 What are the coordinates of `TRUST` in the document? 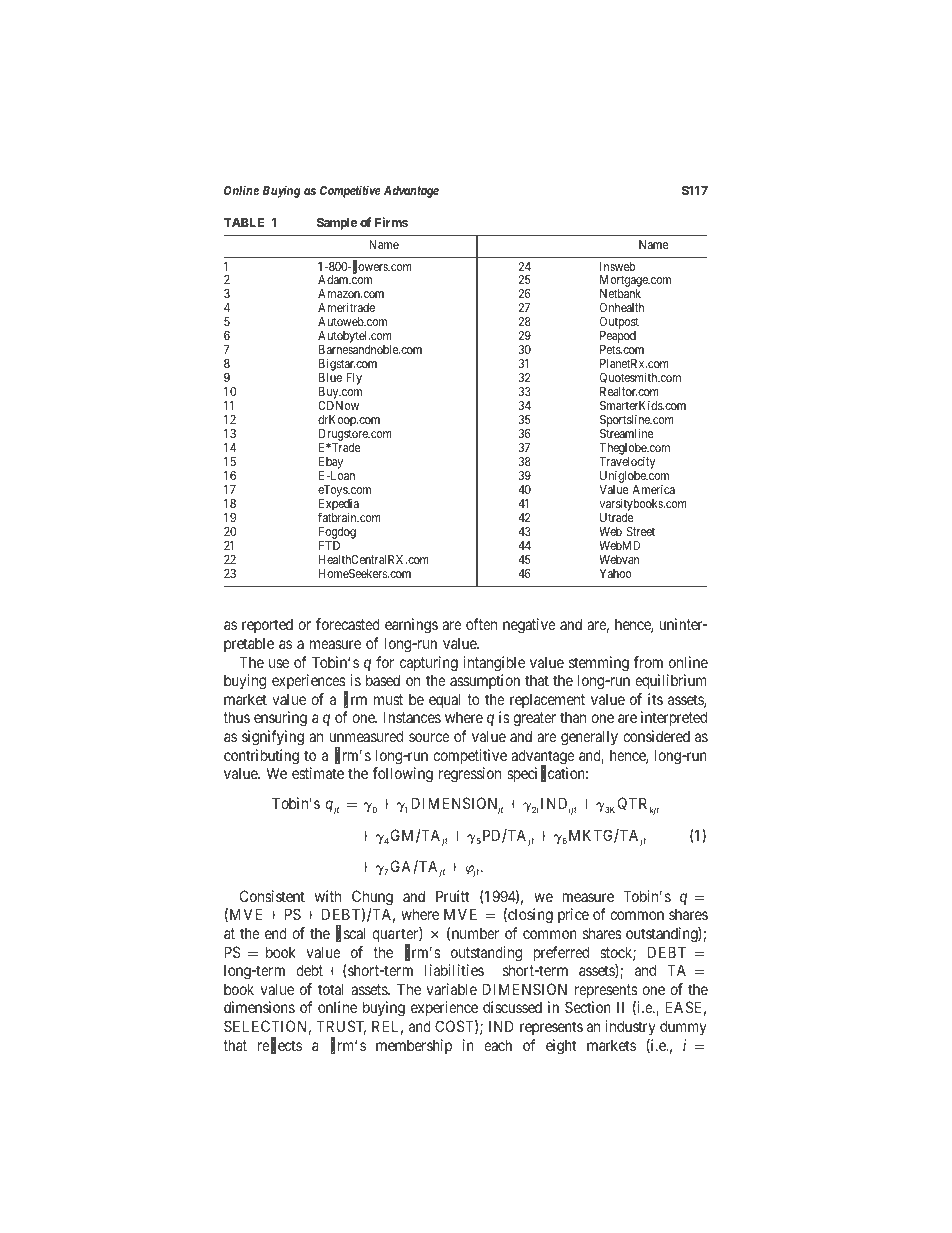 It's located at (341, 1027).
